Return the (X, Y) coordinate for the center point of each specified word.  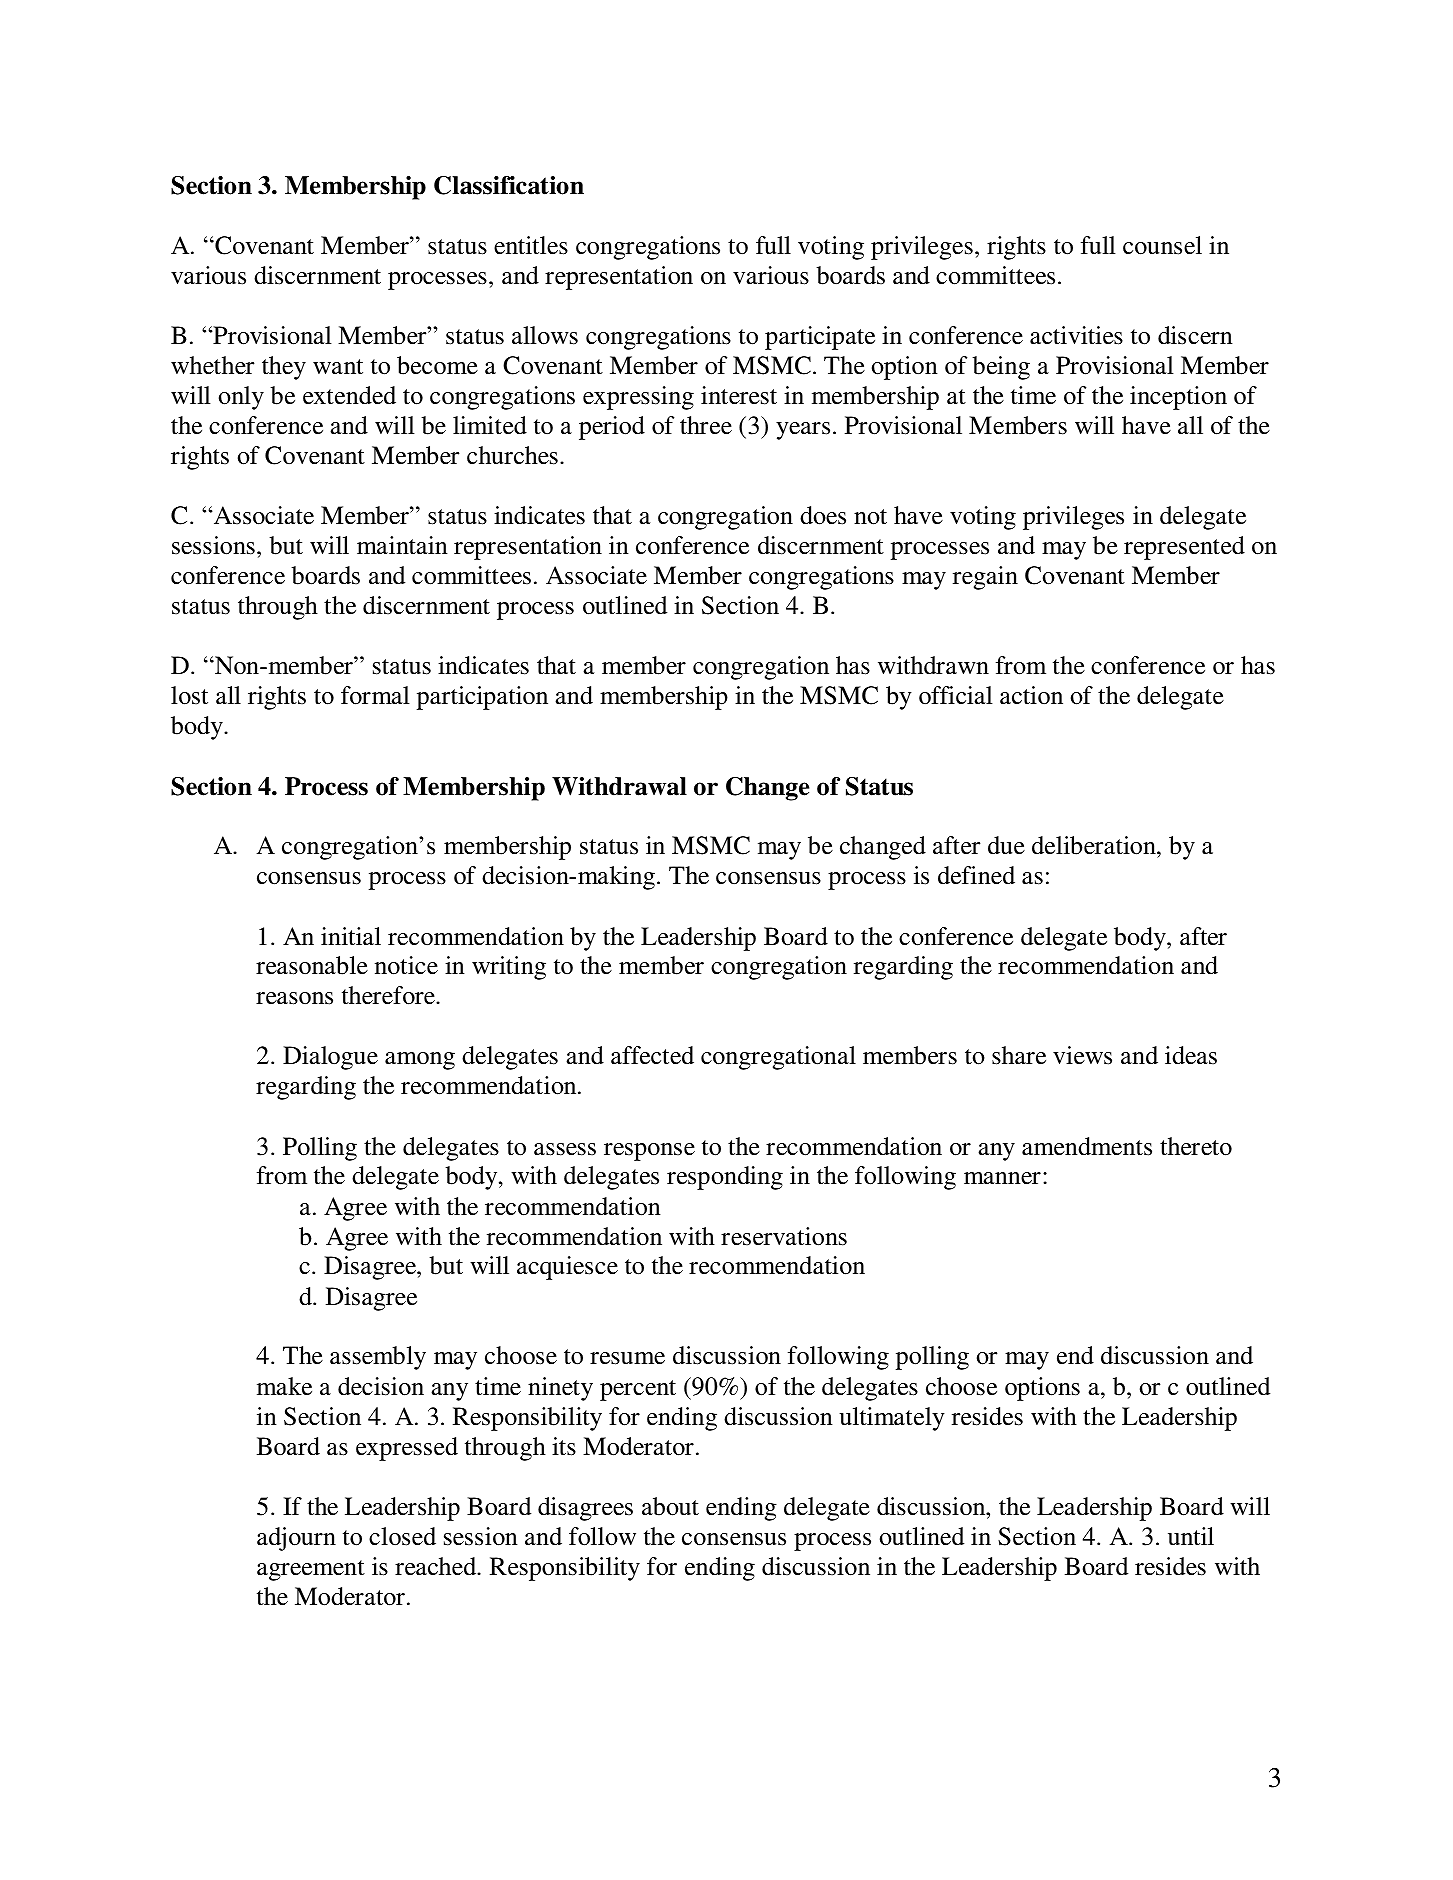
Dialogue (330, 1058)
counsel (1162, 245)
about (670, 1506)
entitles (531, 245)
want (338, 367)
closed (402, 1536)
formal (375, 695)
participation (482, 698)
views (1082, 1055)
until (1191, 1536)
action (1031, 695)
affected (652, 1055)
